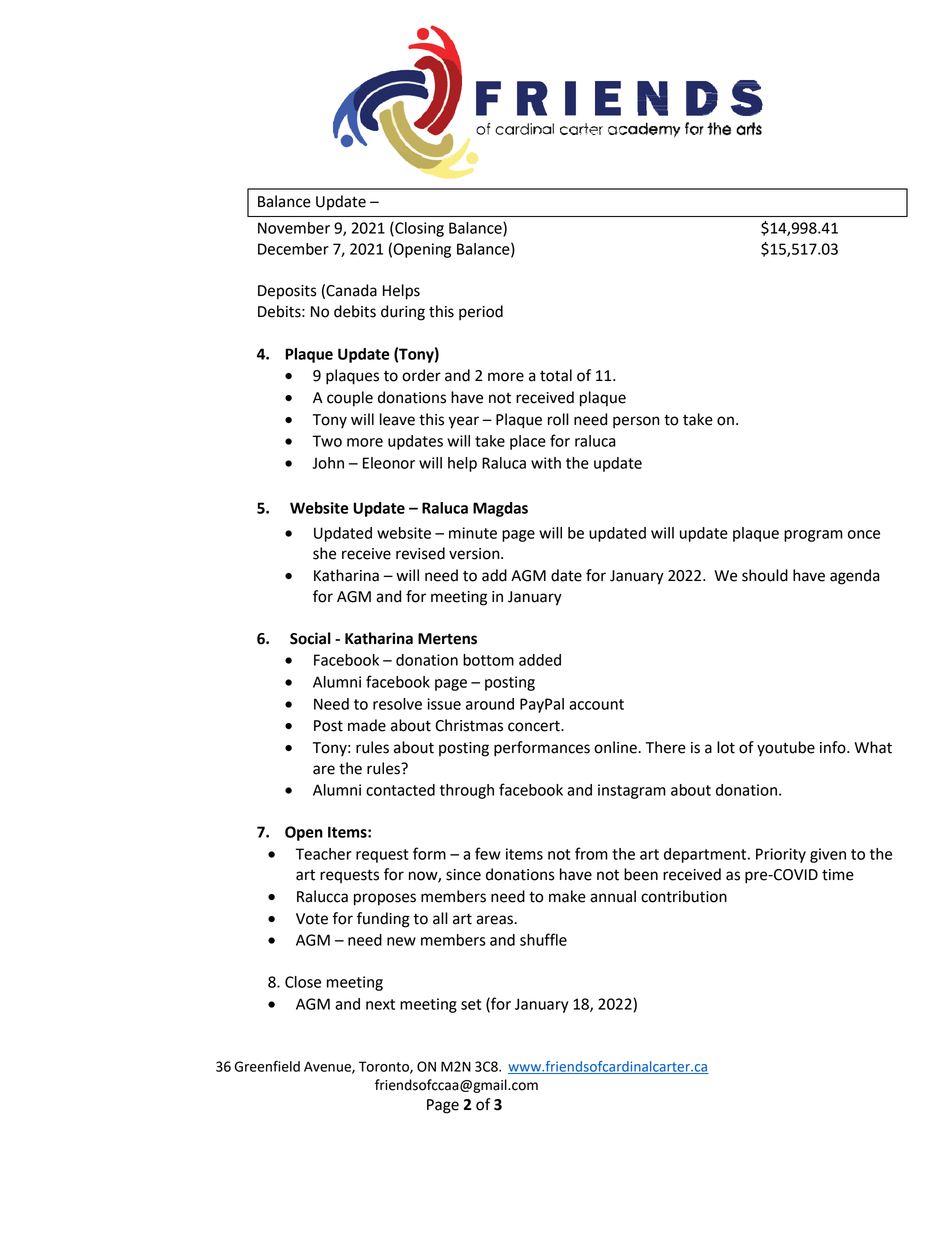  Describe the element at coordinates (546, 463) in the screenshot. I see `with` at that location.
